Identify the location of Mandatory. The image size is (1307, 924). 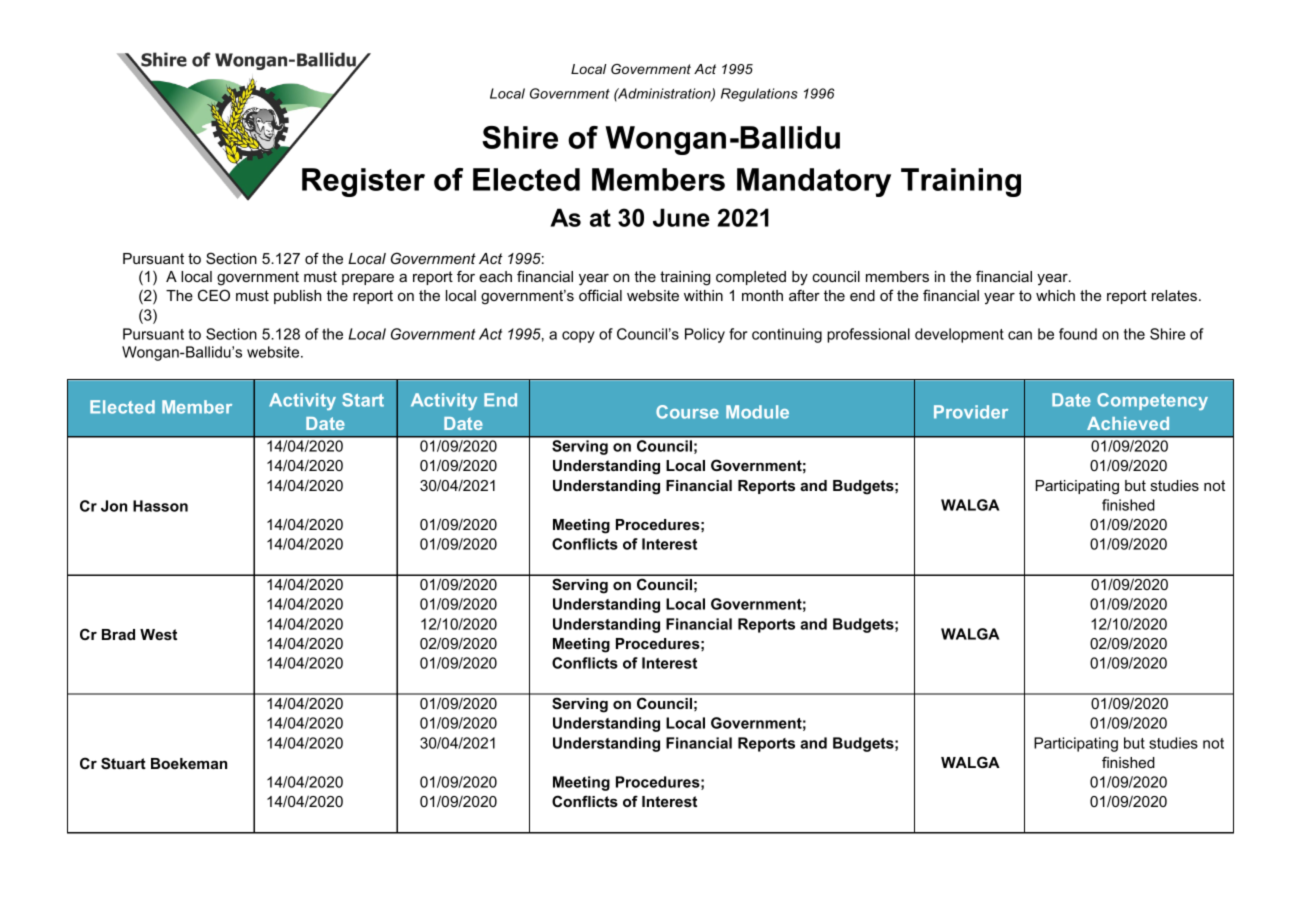
(814, 182).
